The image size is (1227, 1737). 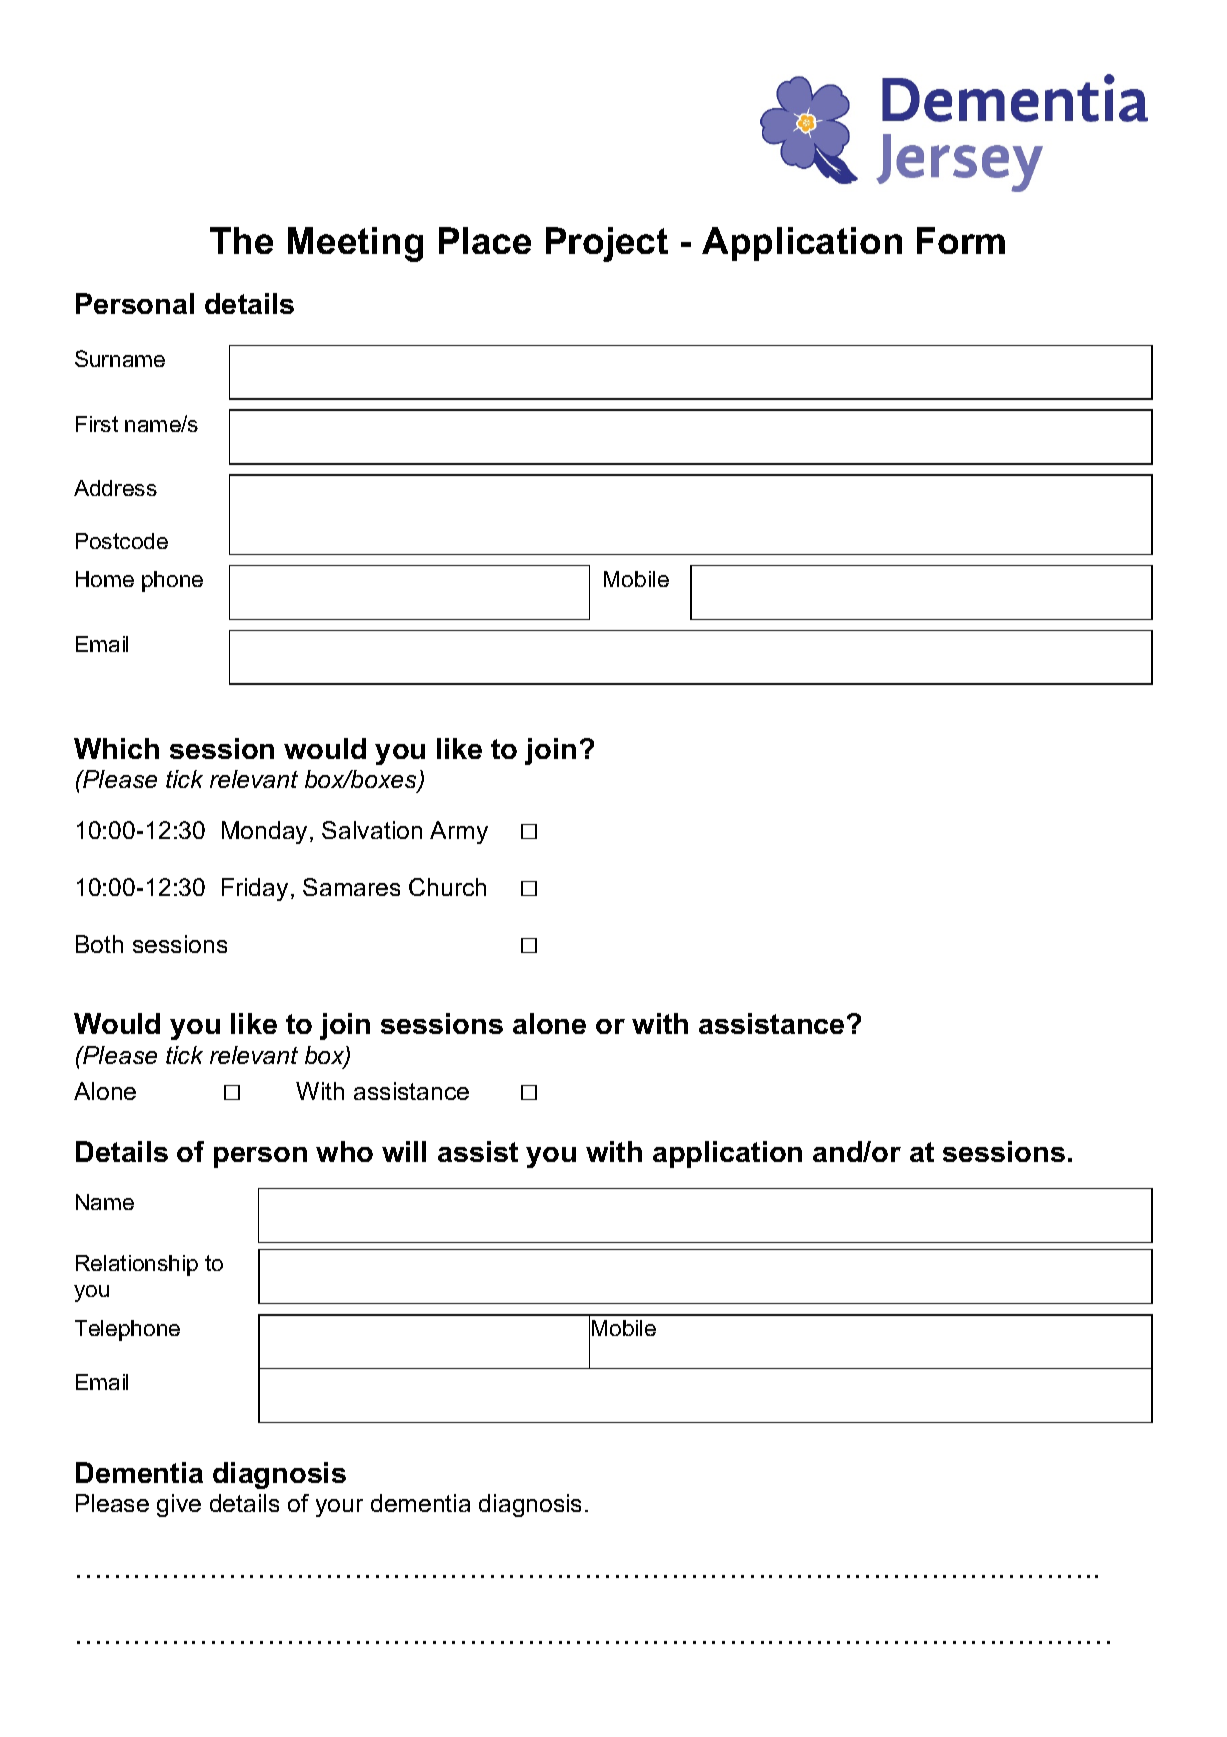 What do you see at coordinates (404, 1151) in the screenshot?
I see `will` at bounding box center [404, 1151].
